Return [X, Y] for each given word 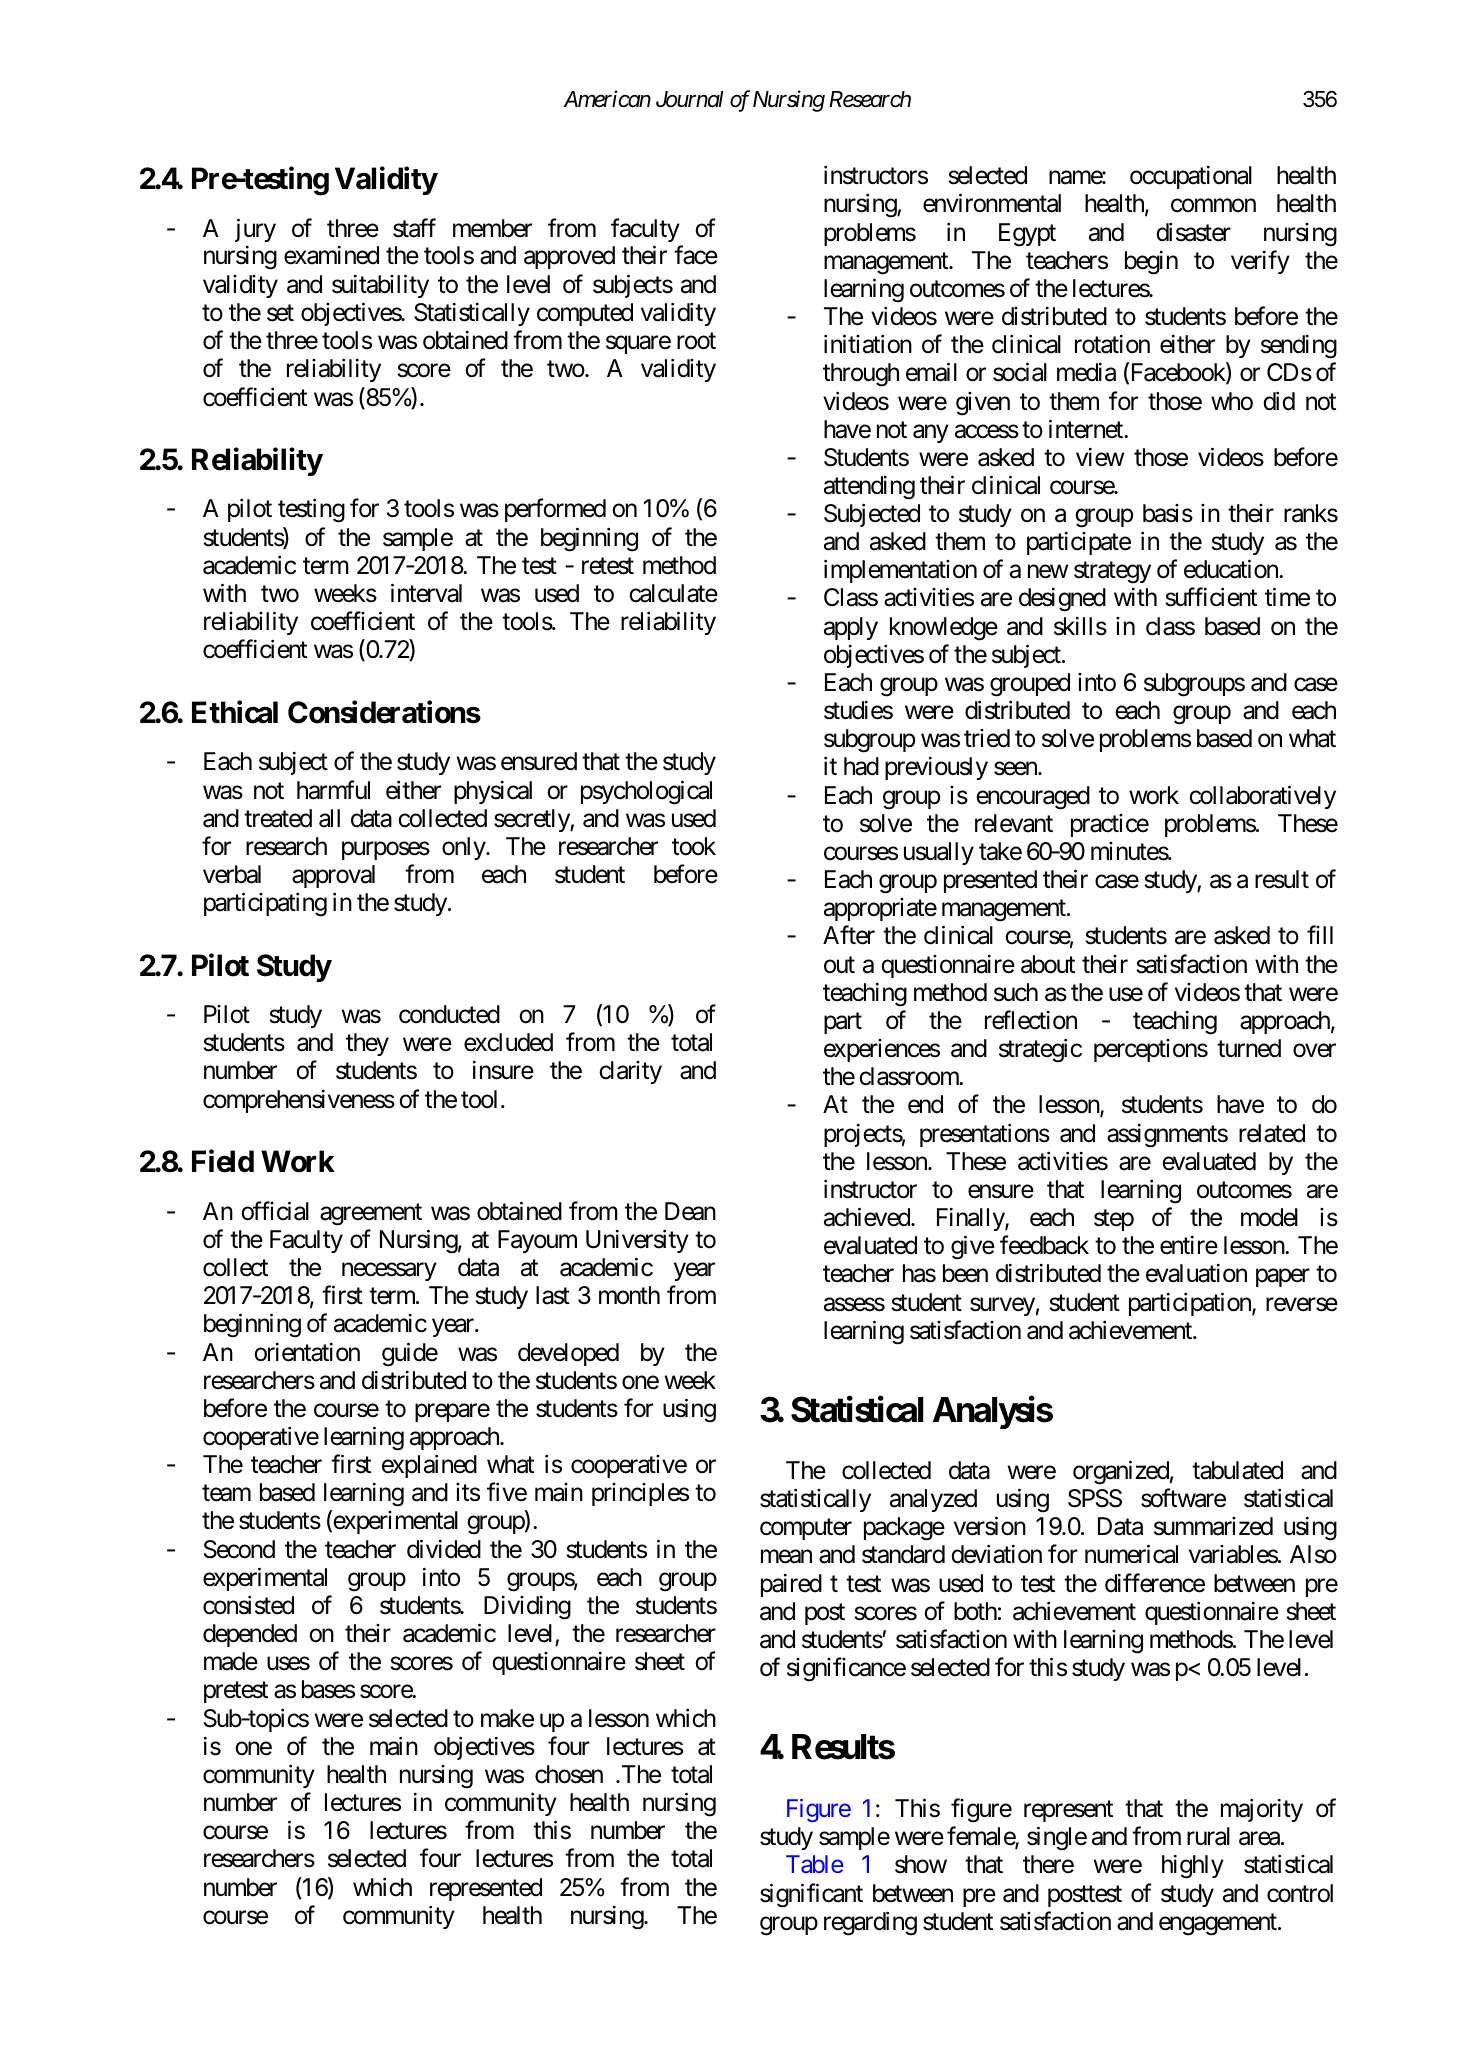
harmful [333, 790]
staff [414, 228]
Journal [690, 99]
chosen [569, 1774]
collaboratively [1262, 797]
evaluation [1196, 1273]
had [861, 766]
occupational [1191, 177]
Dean [690, 1211]
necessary [389, 1272]
